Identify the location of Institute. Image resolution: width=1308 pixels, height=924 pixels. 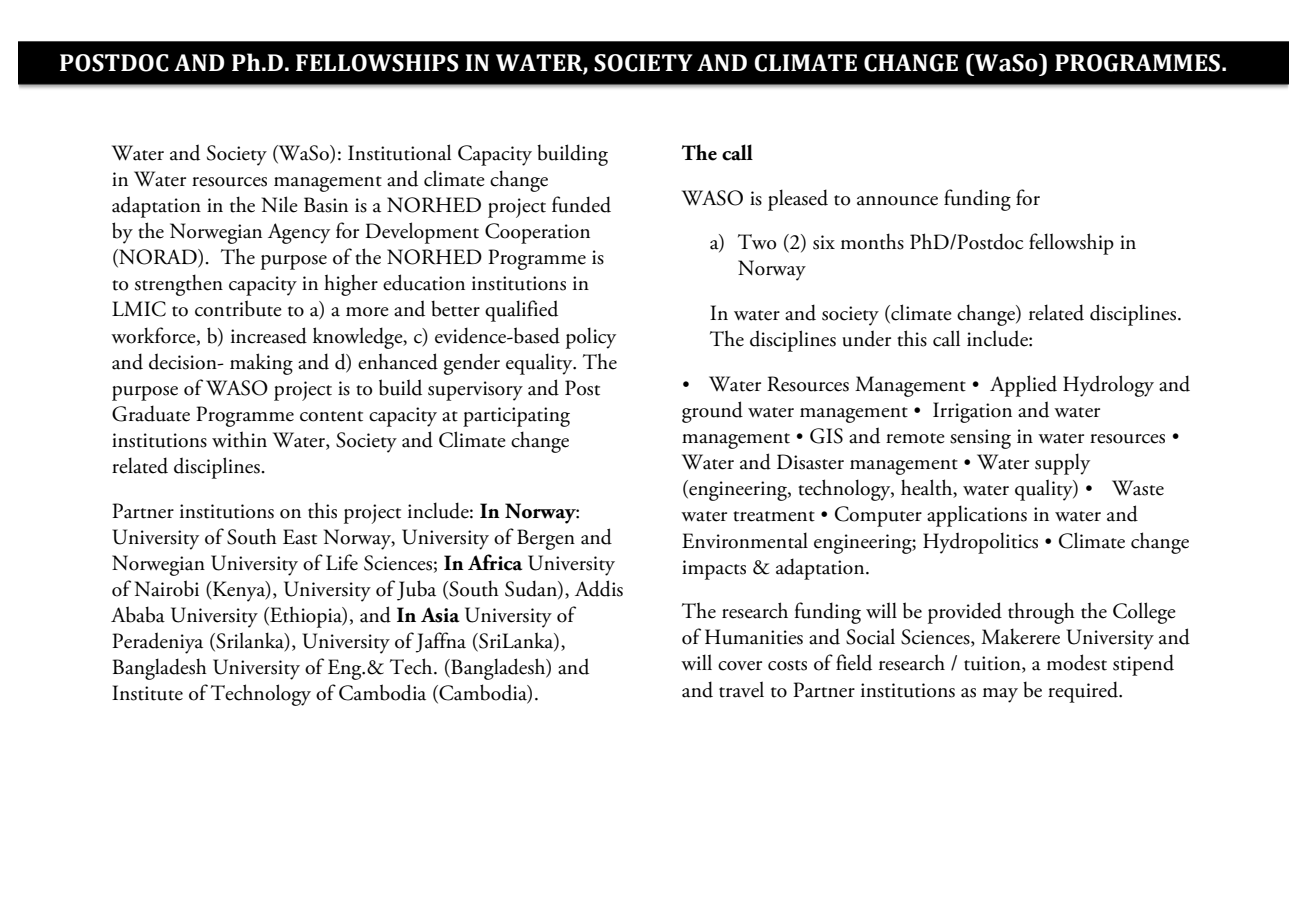
(147, 693).
